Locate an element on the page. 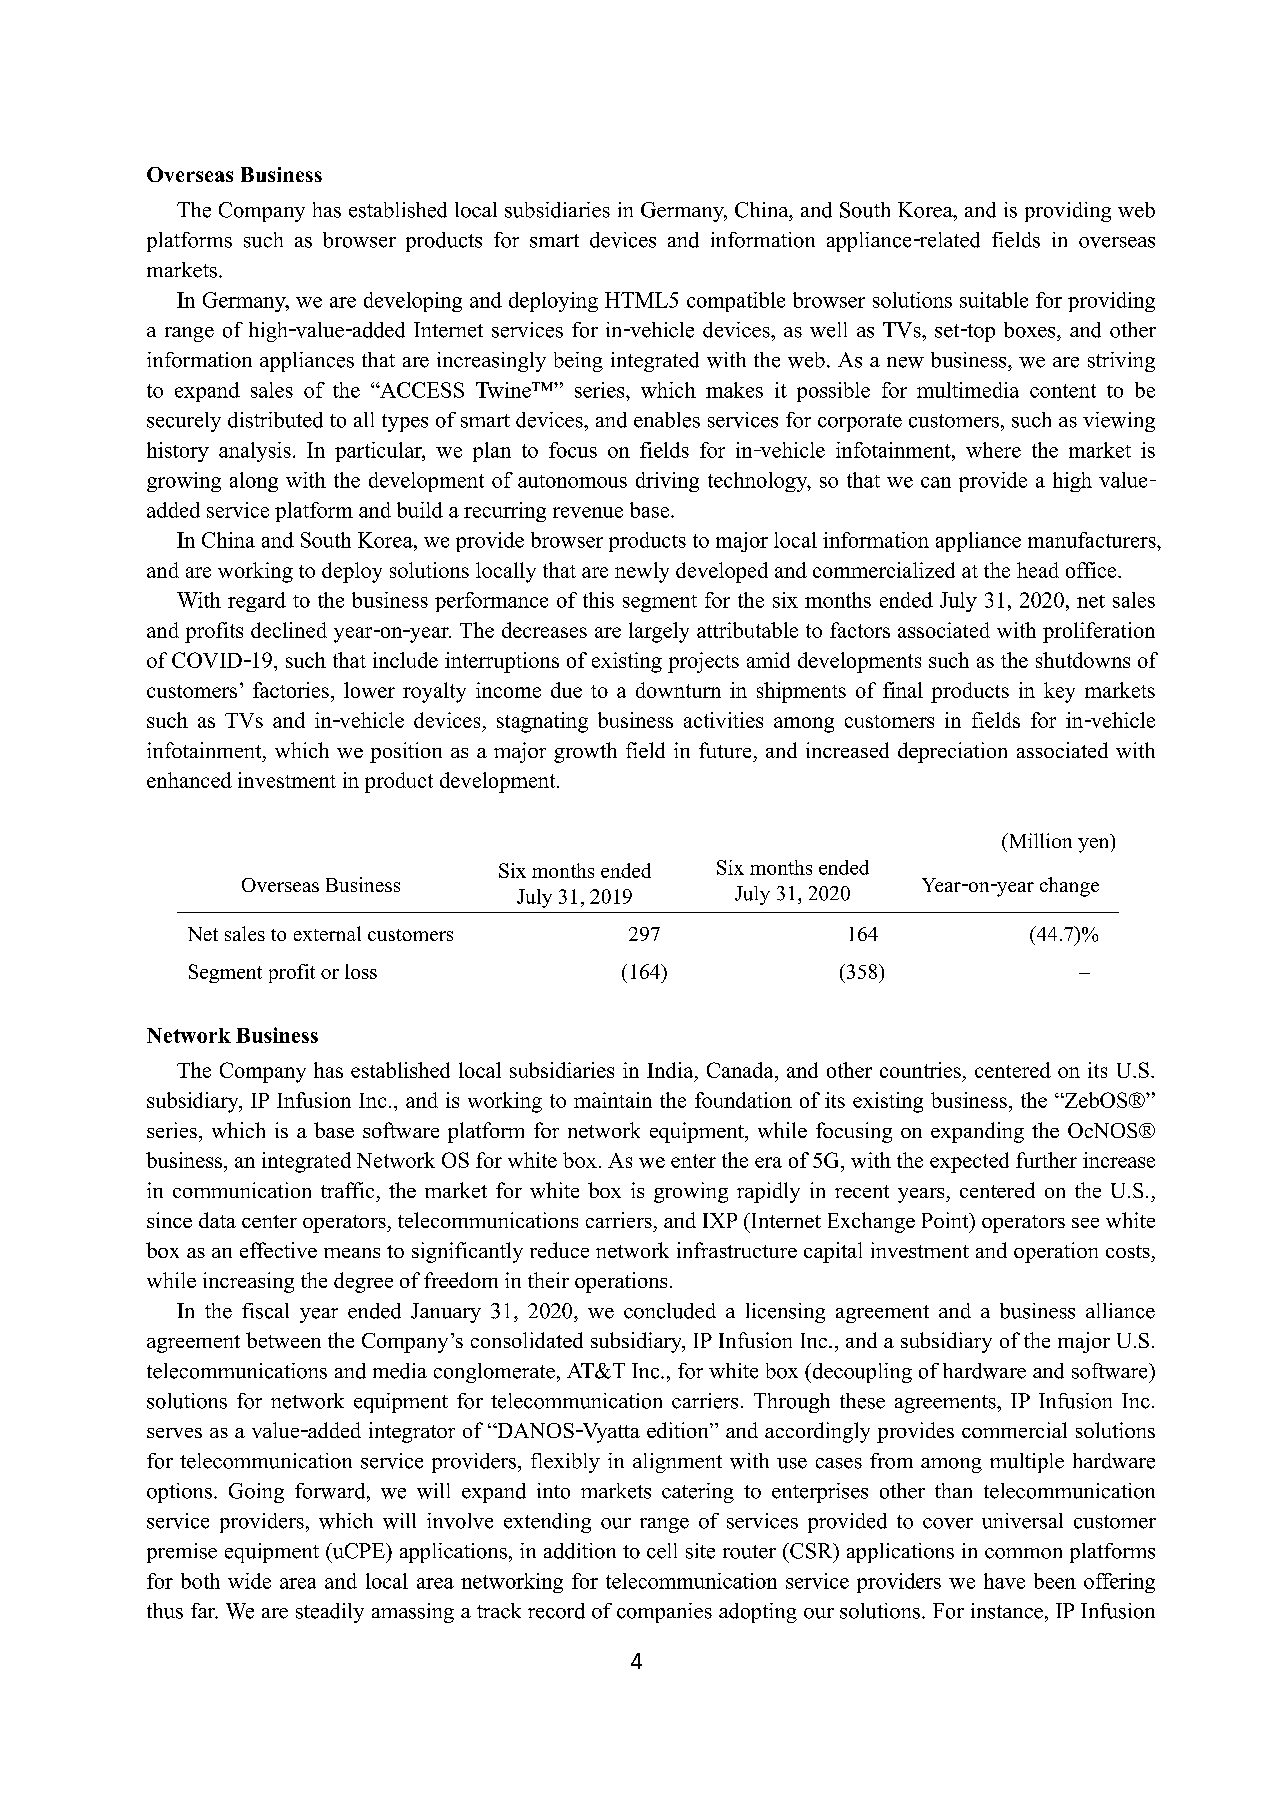  wide is located at coordinates (249, 1581).
